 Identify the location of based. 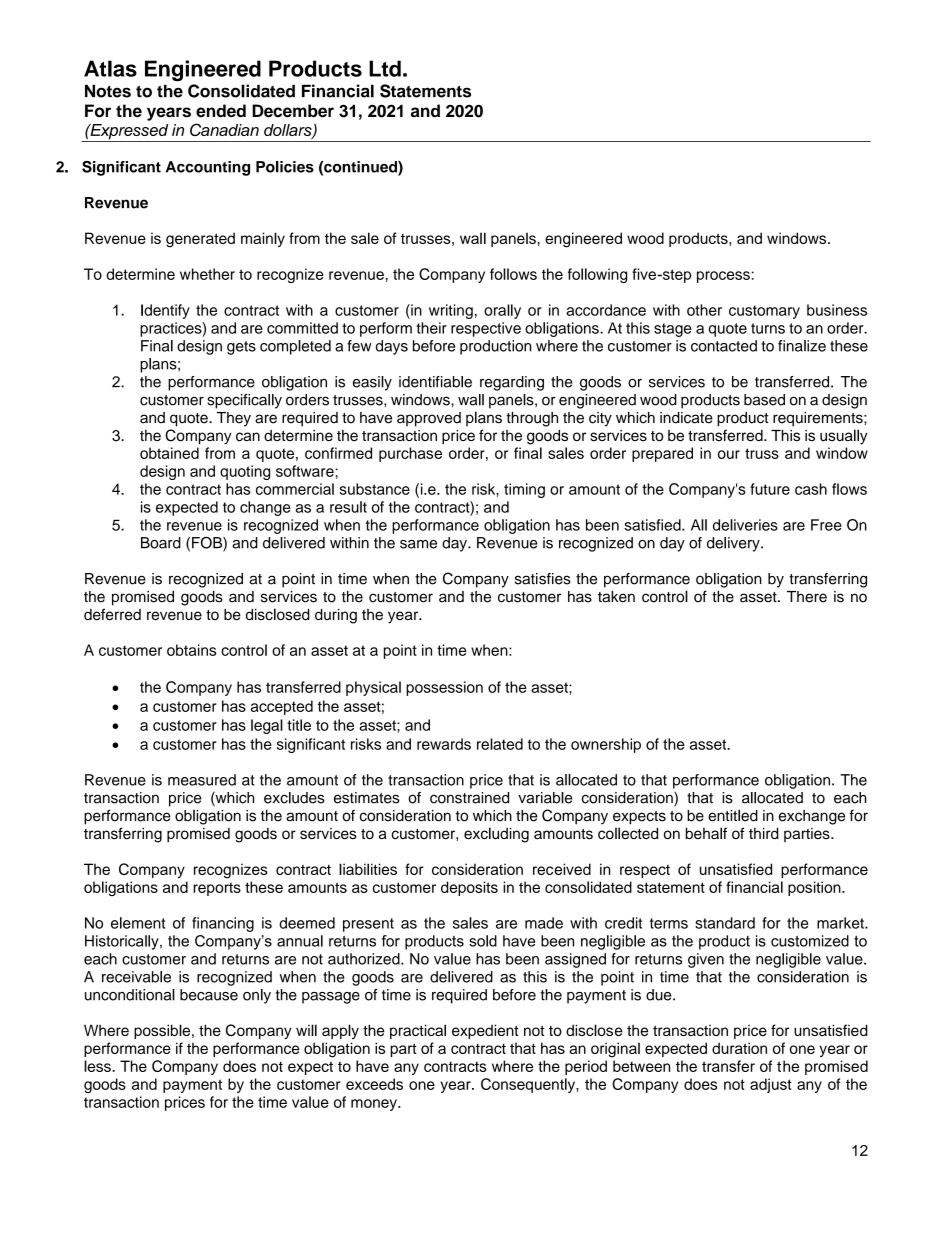
(764, 400).
